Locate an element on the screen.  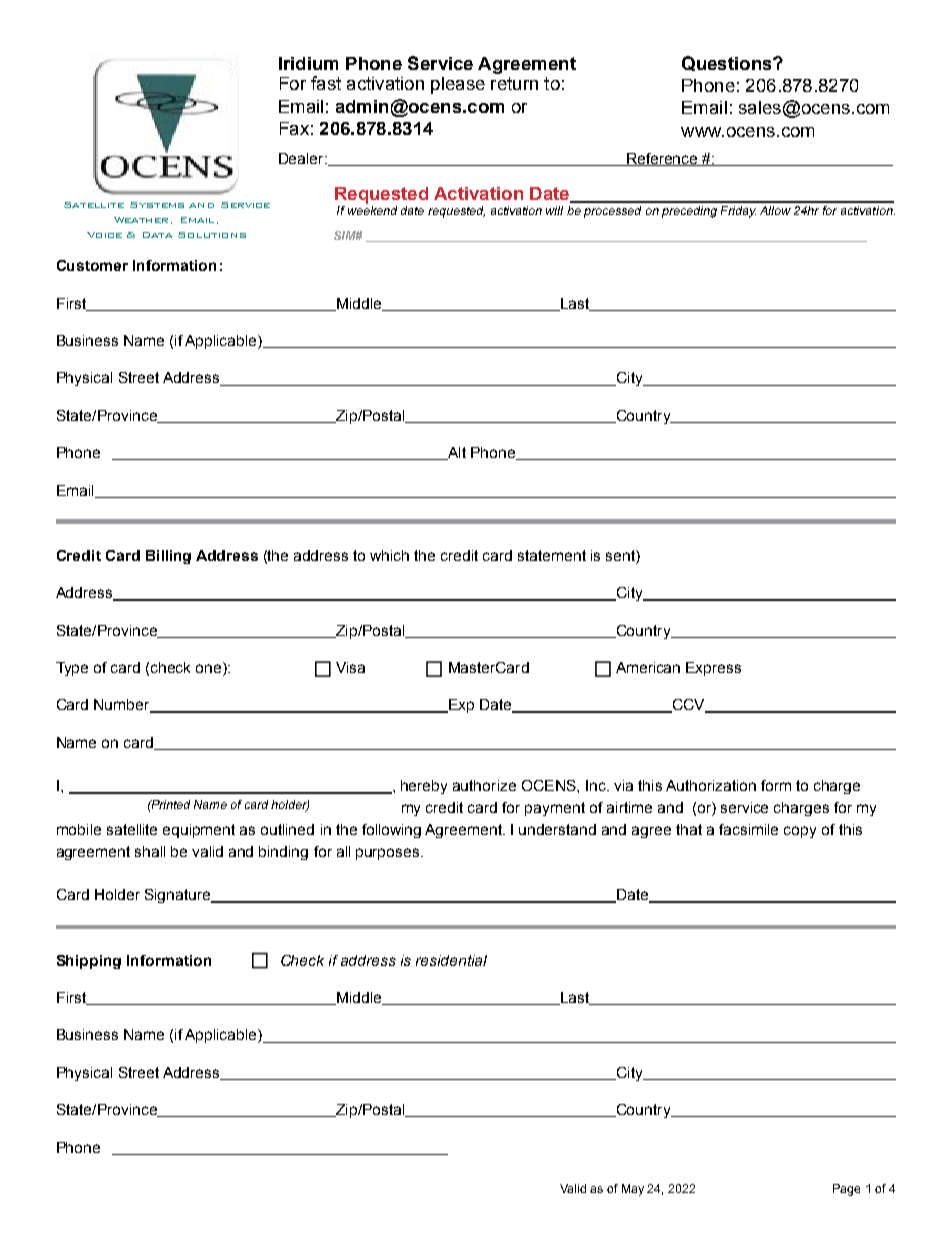
facsimile is located at coordinates (748, 829).
